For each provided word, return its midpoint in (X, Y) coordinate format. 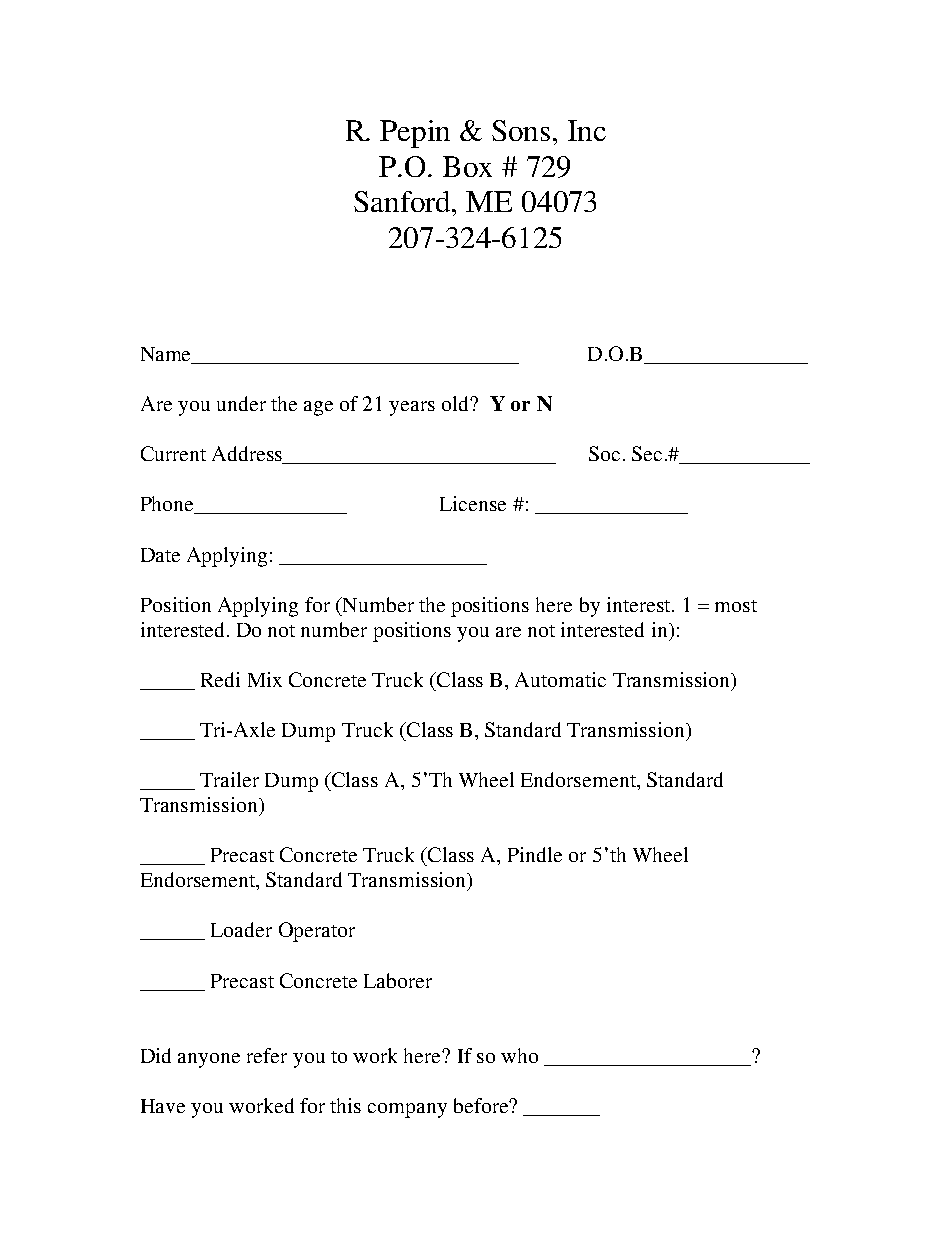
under (241, 403)
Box (467, 166)
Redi (220, 679)
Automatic (560, 679)
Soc (604, 453)
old (456, 403)
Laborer (398, 980)
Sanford (404, 201)
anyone (209, 1060)
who (519, 1055)
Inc (587, 130)
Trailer (229, 779)
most (736, 606)
